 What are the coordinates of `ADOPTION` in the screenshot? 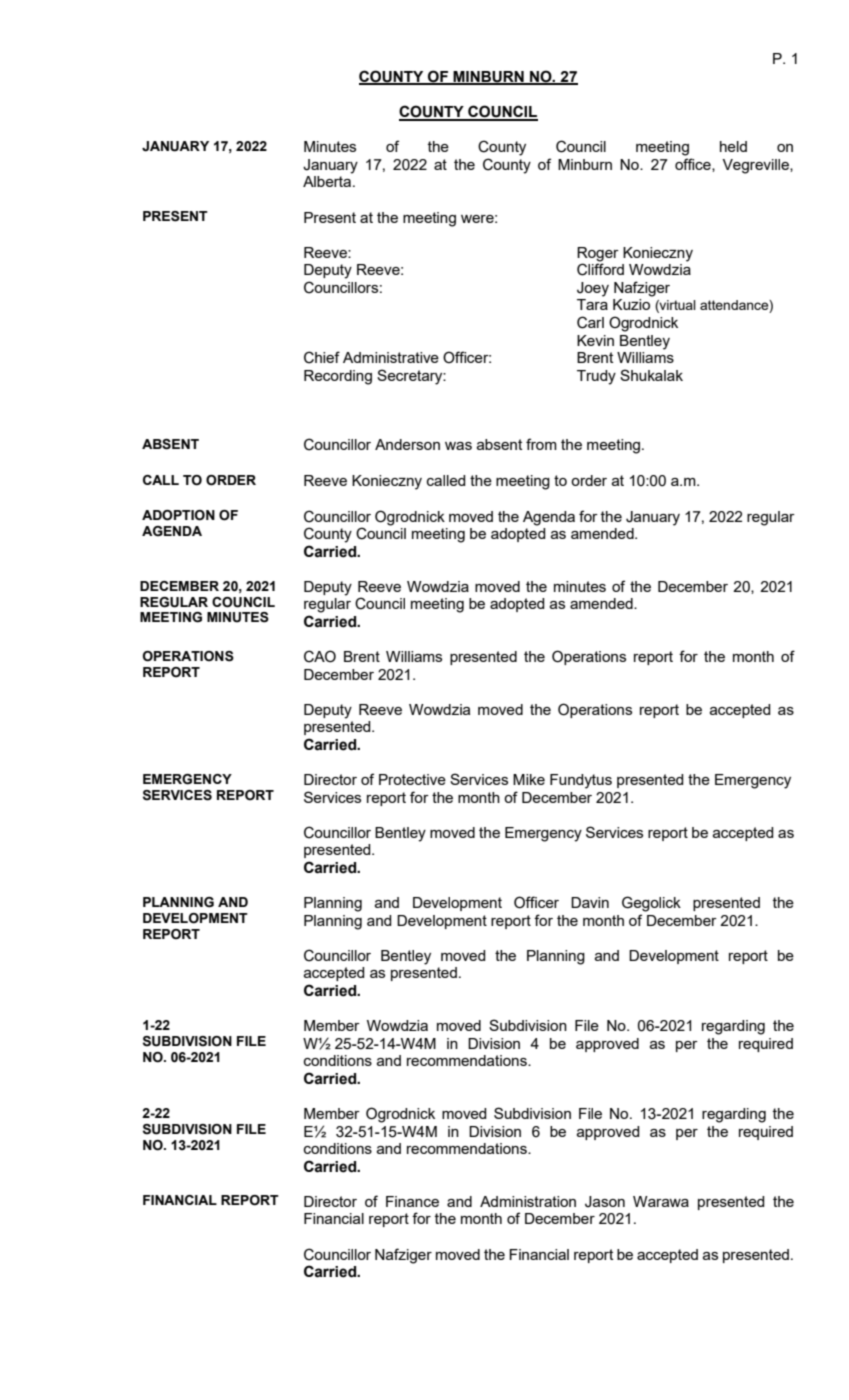 It's located at (178, 515).
